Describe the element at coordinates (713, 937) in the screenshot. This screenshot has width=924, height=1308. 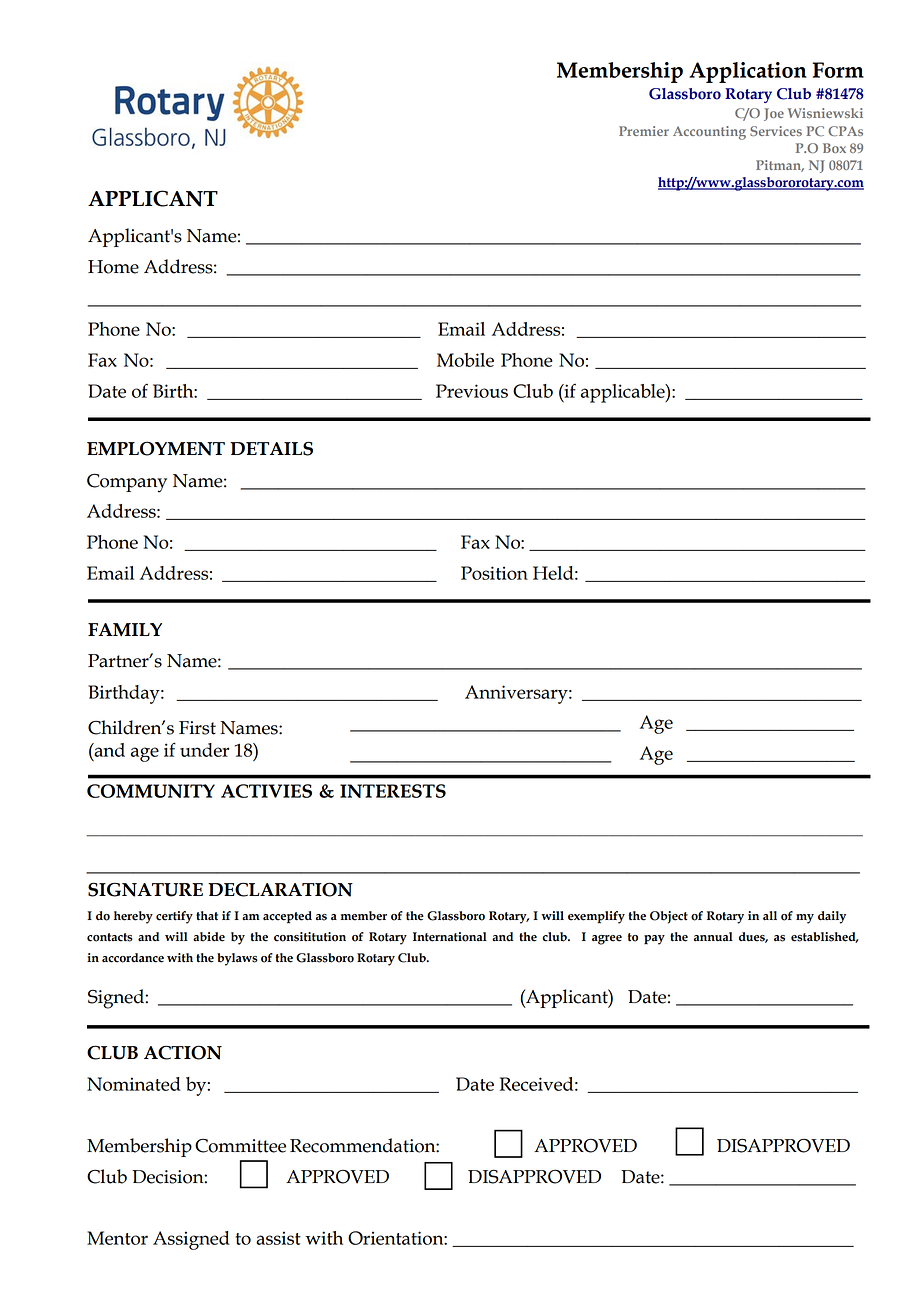
I see `annual` at that location.
